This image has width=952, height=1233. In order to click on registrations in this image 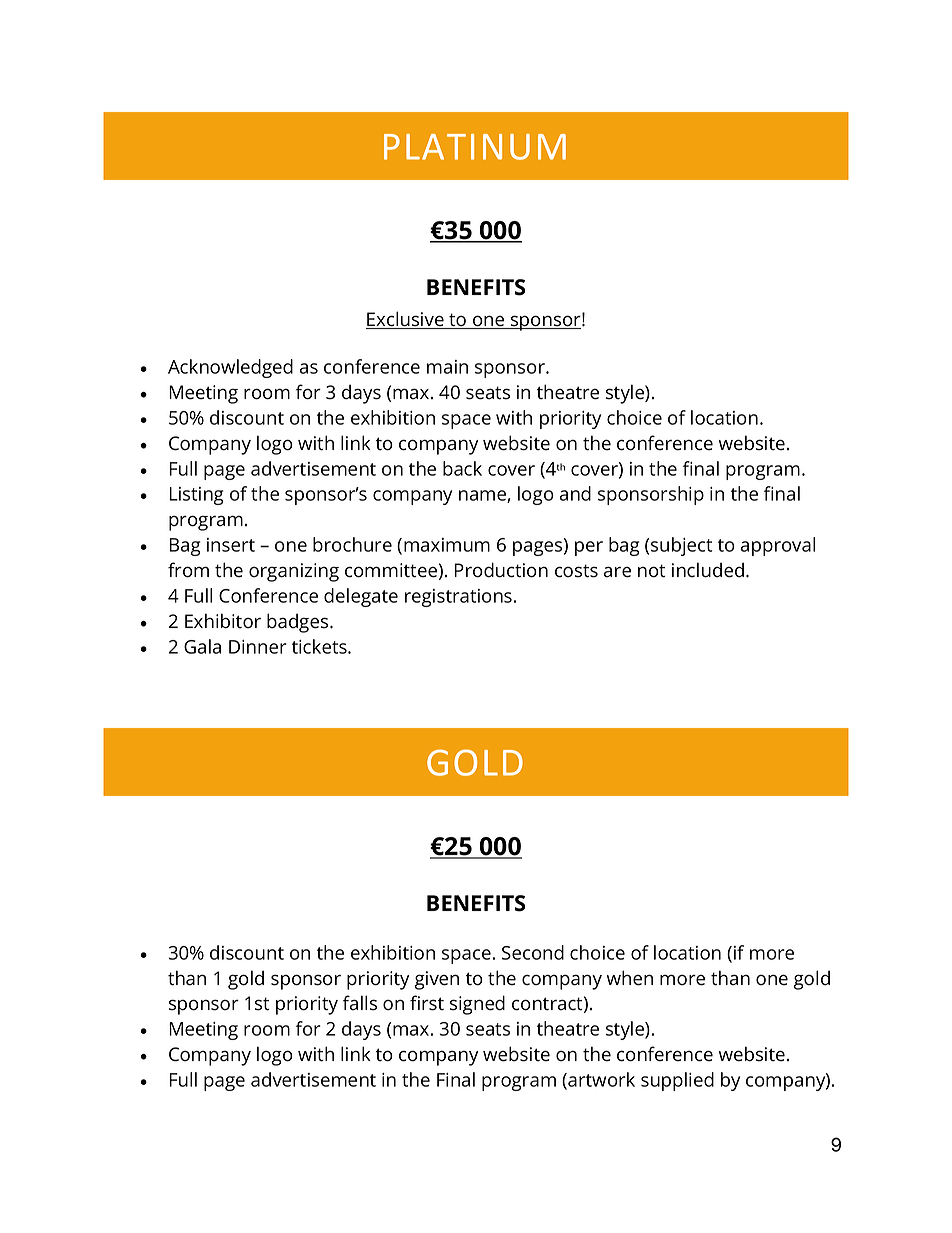, I will do `click(458, 598)`.
